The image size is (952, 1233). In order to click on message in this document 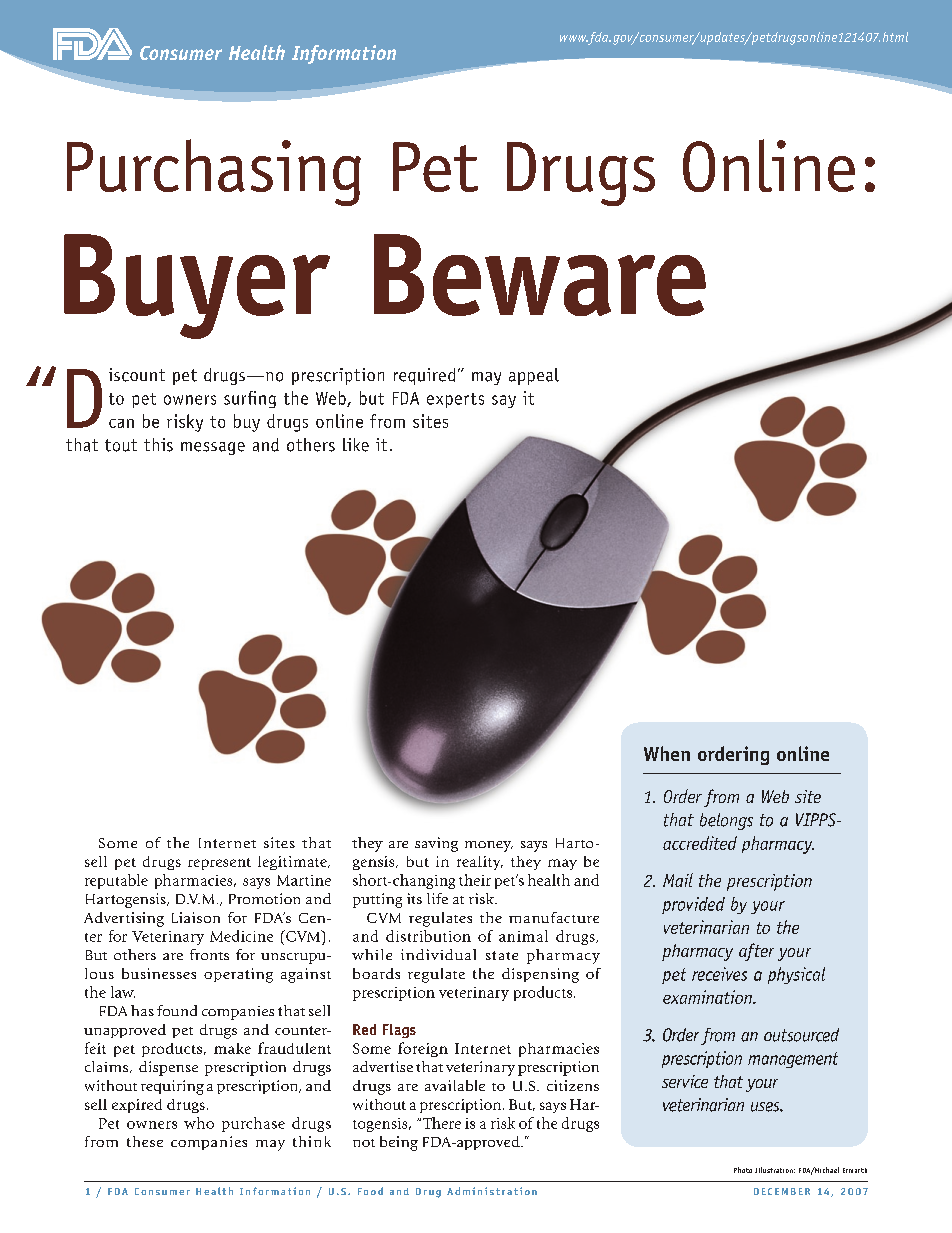, I will do `click(213, 448)`.
